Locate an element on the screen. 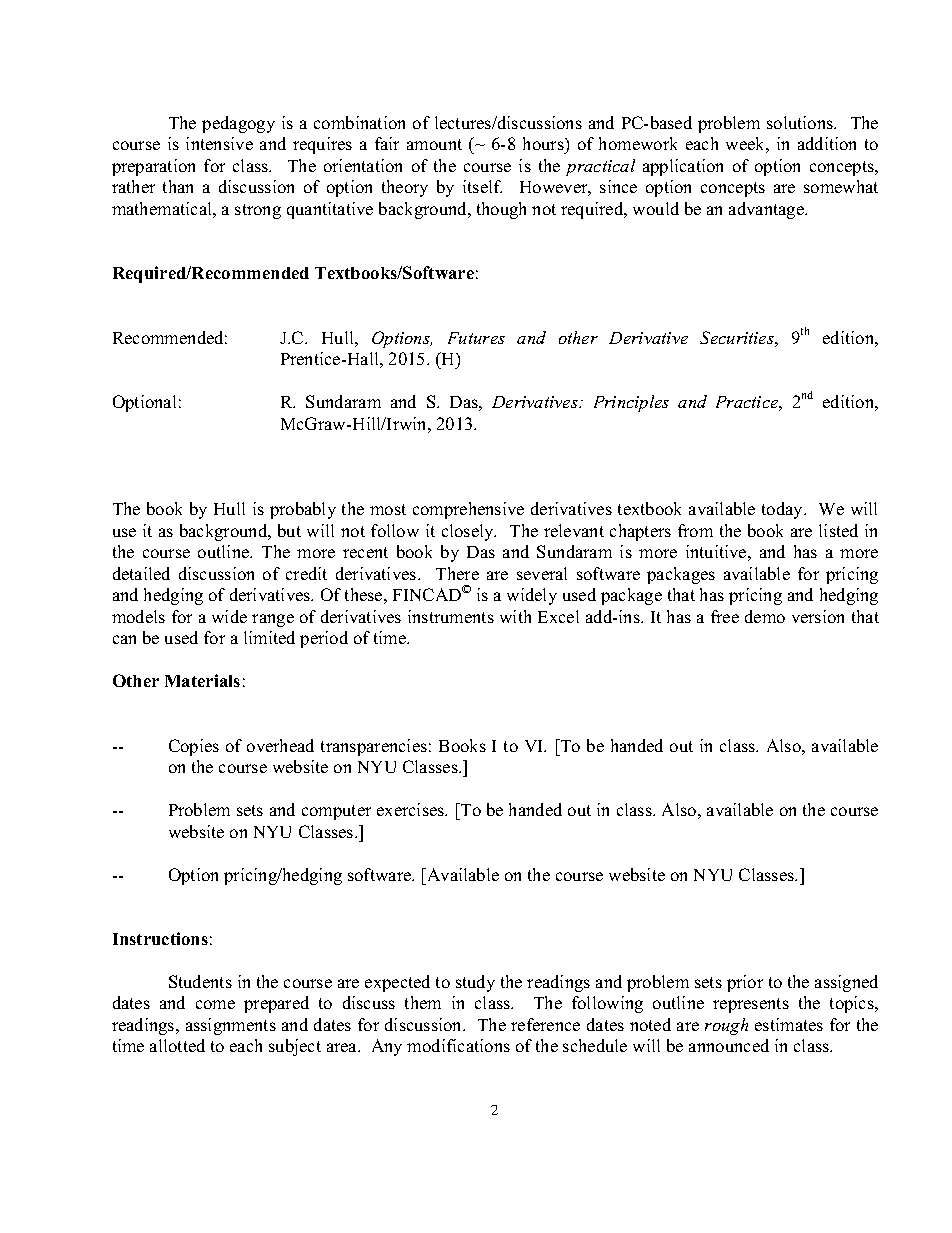 Image resolution: width=952 pixels, height=1233 pixels. assignments is located at coordinates (231, 1026).
